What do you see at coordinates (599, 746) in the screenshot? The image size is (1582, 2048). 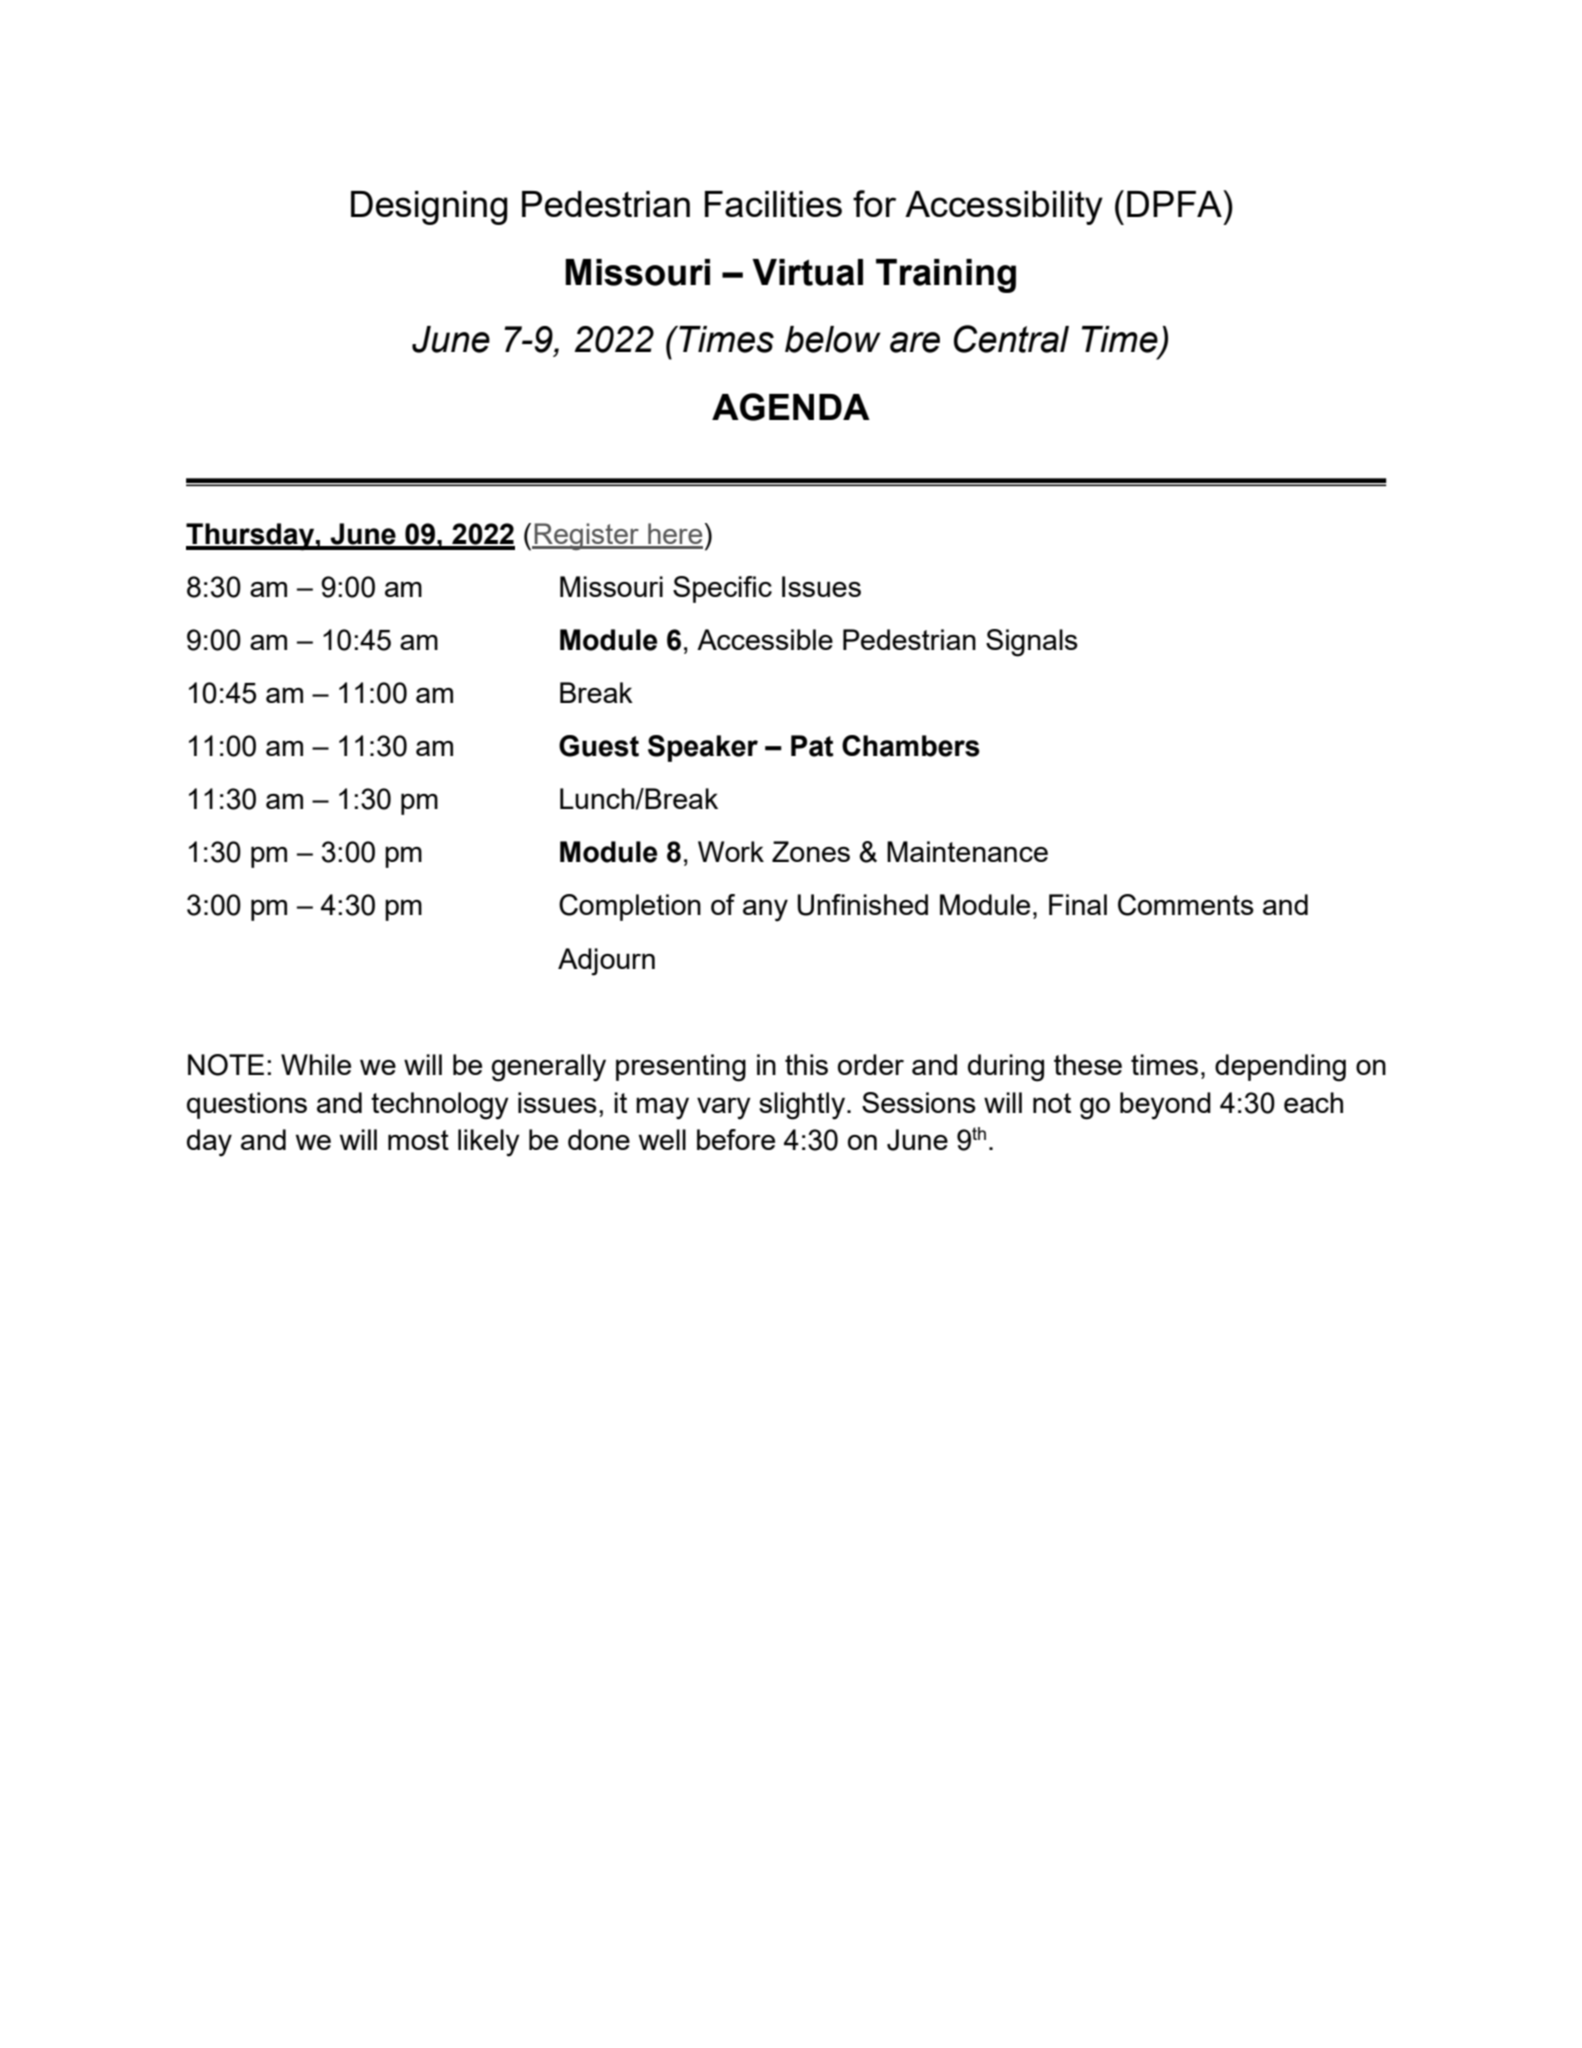 I see `Guest` at bounding box center [599, 746].
